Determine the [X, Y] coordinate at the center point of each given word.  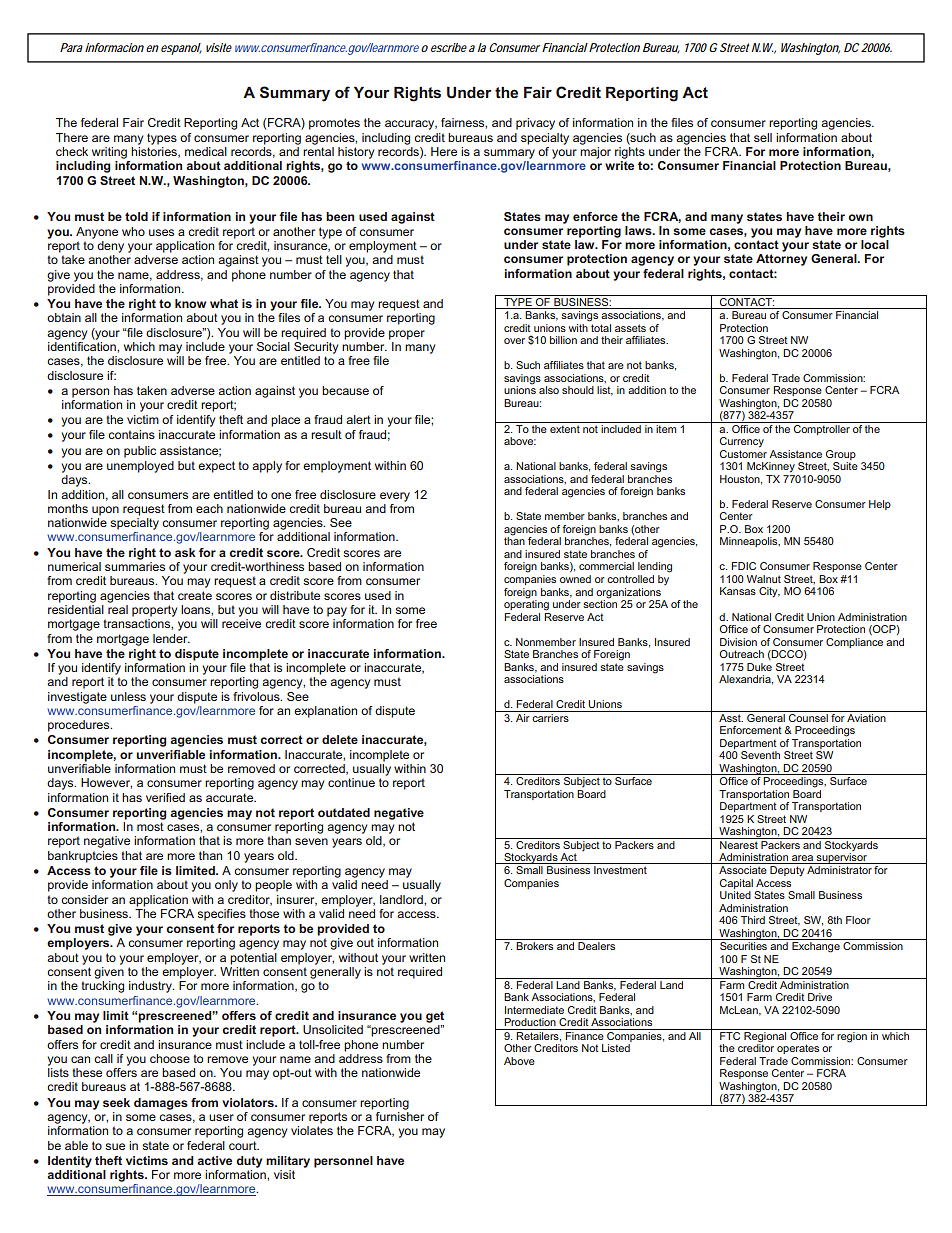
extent [565, 429]
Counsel [808, 716]
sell [763, 137]
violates [312, 1130]
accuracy [411, 125]
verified [165, 797]
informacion [114, 47]
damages [161, 1104]
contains [131, 434]
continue [351, 782]
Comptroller [822, 428]
